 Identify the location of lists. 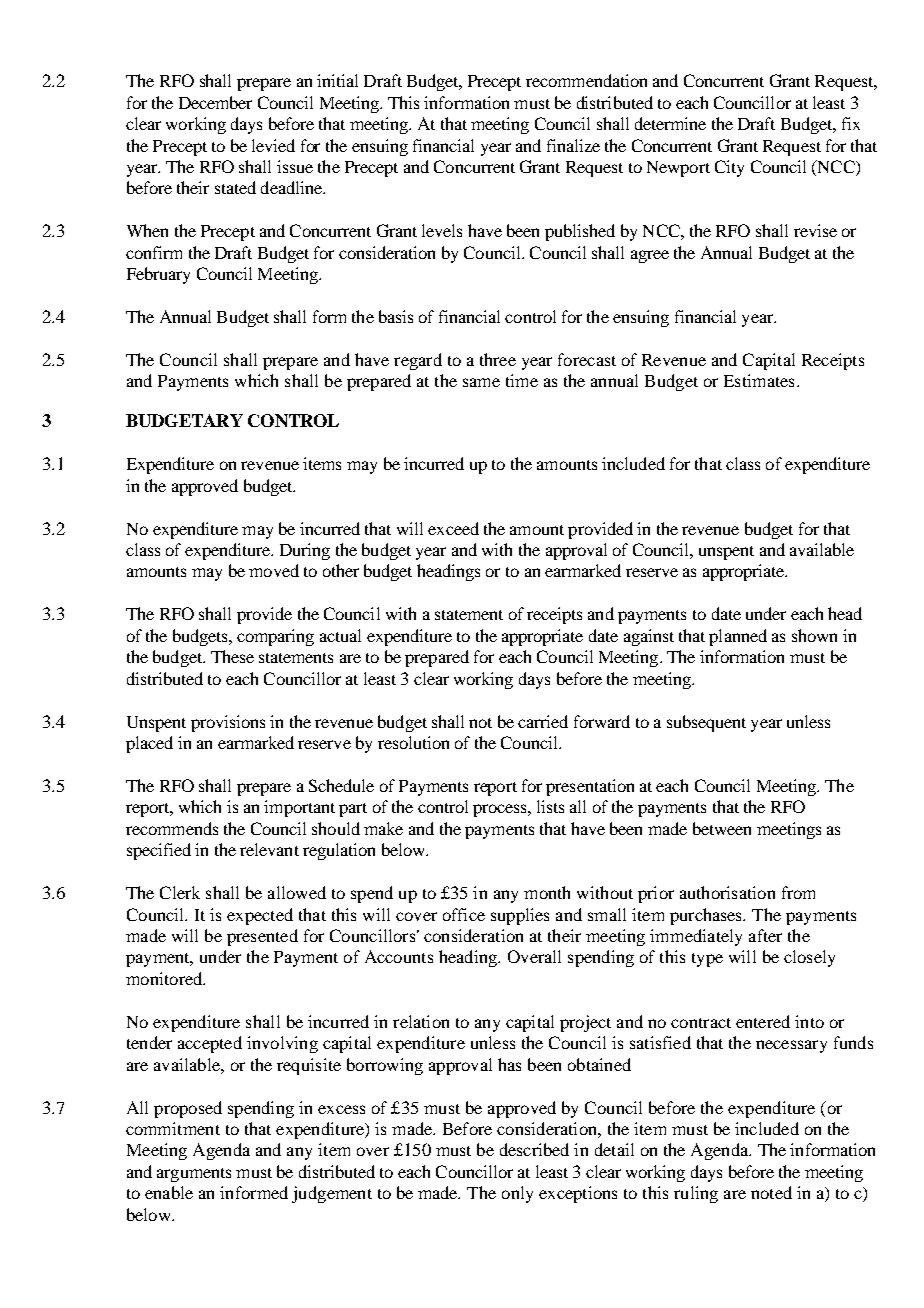
(550, 806).
